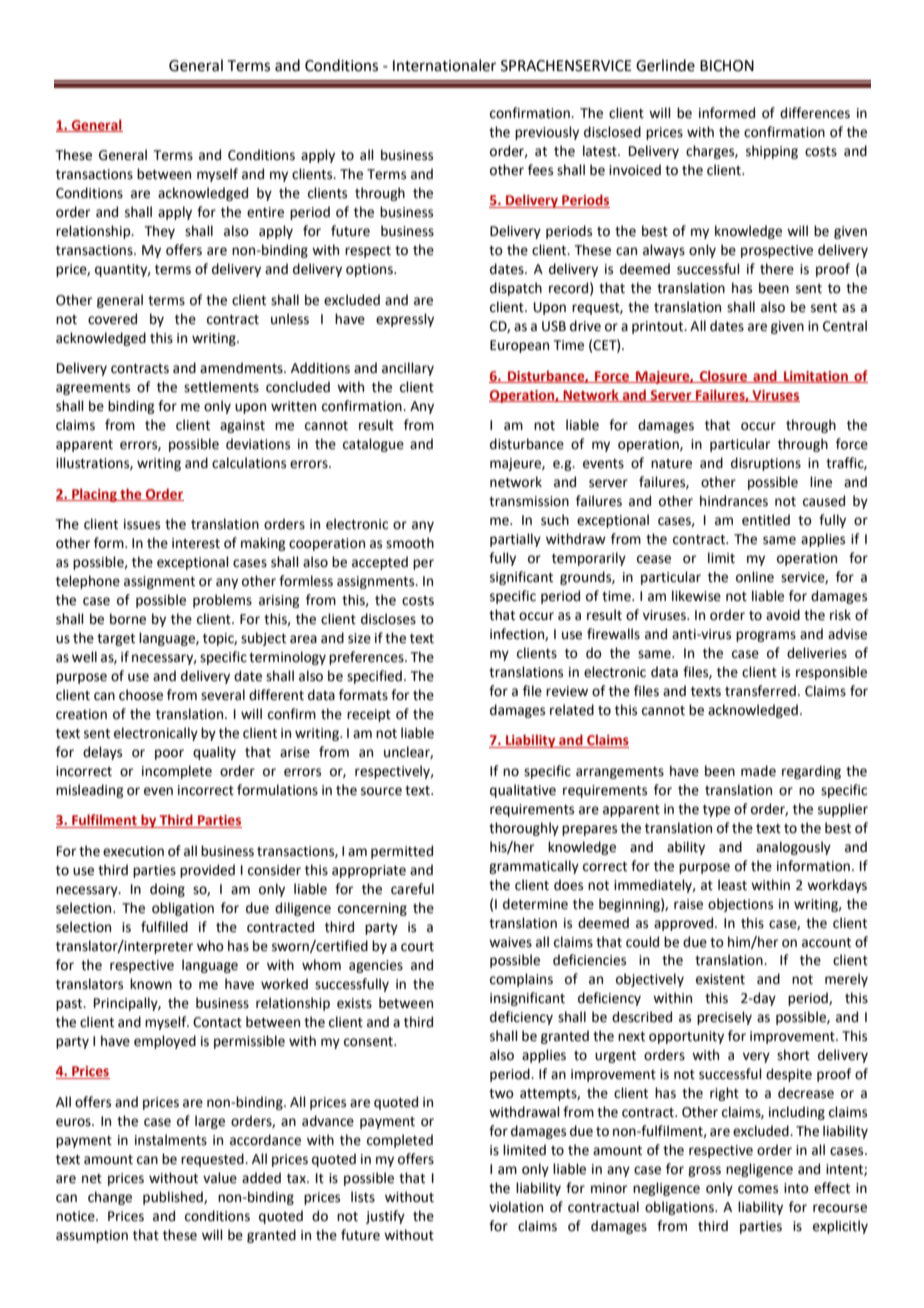 The image size is (924, 1308). Describe the element at coordinates (766, 464) in the page. I see `disruptions` at that location.
